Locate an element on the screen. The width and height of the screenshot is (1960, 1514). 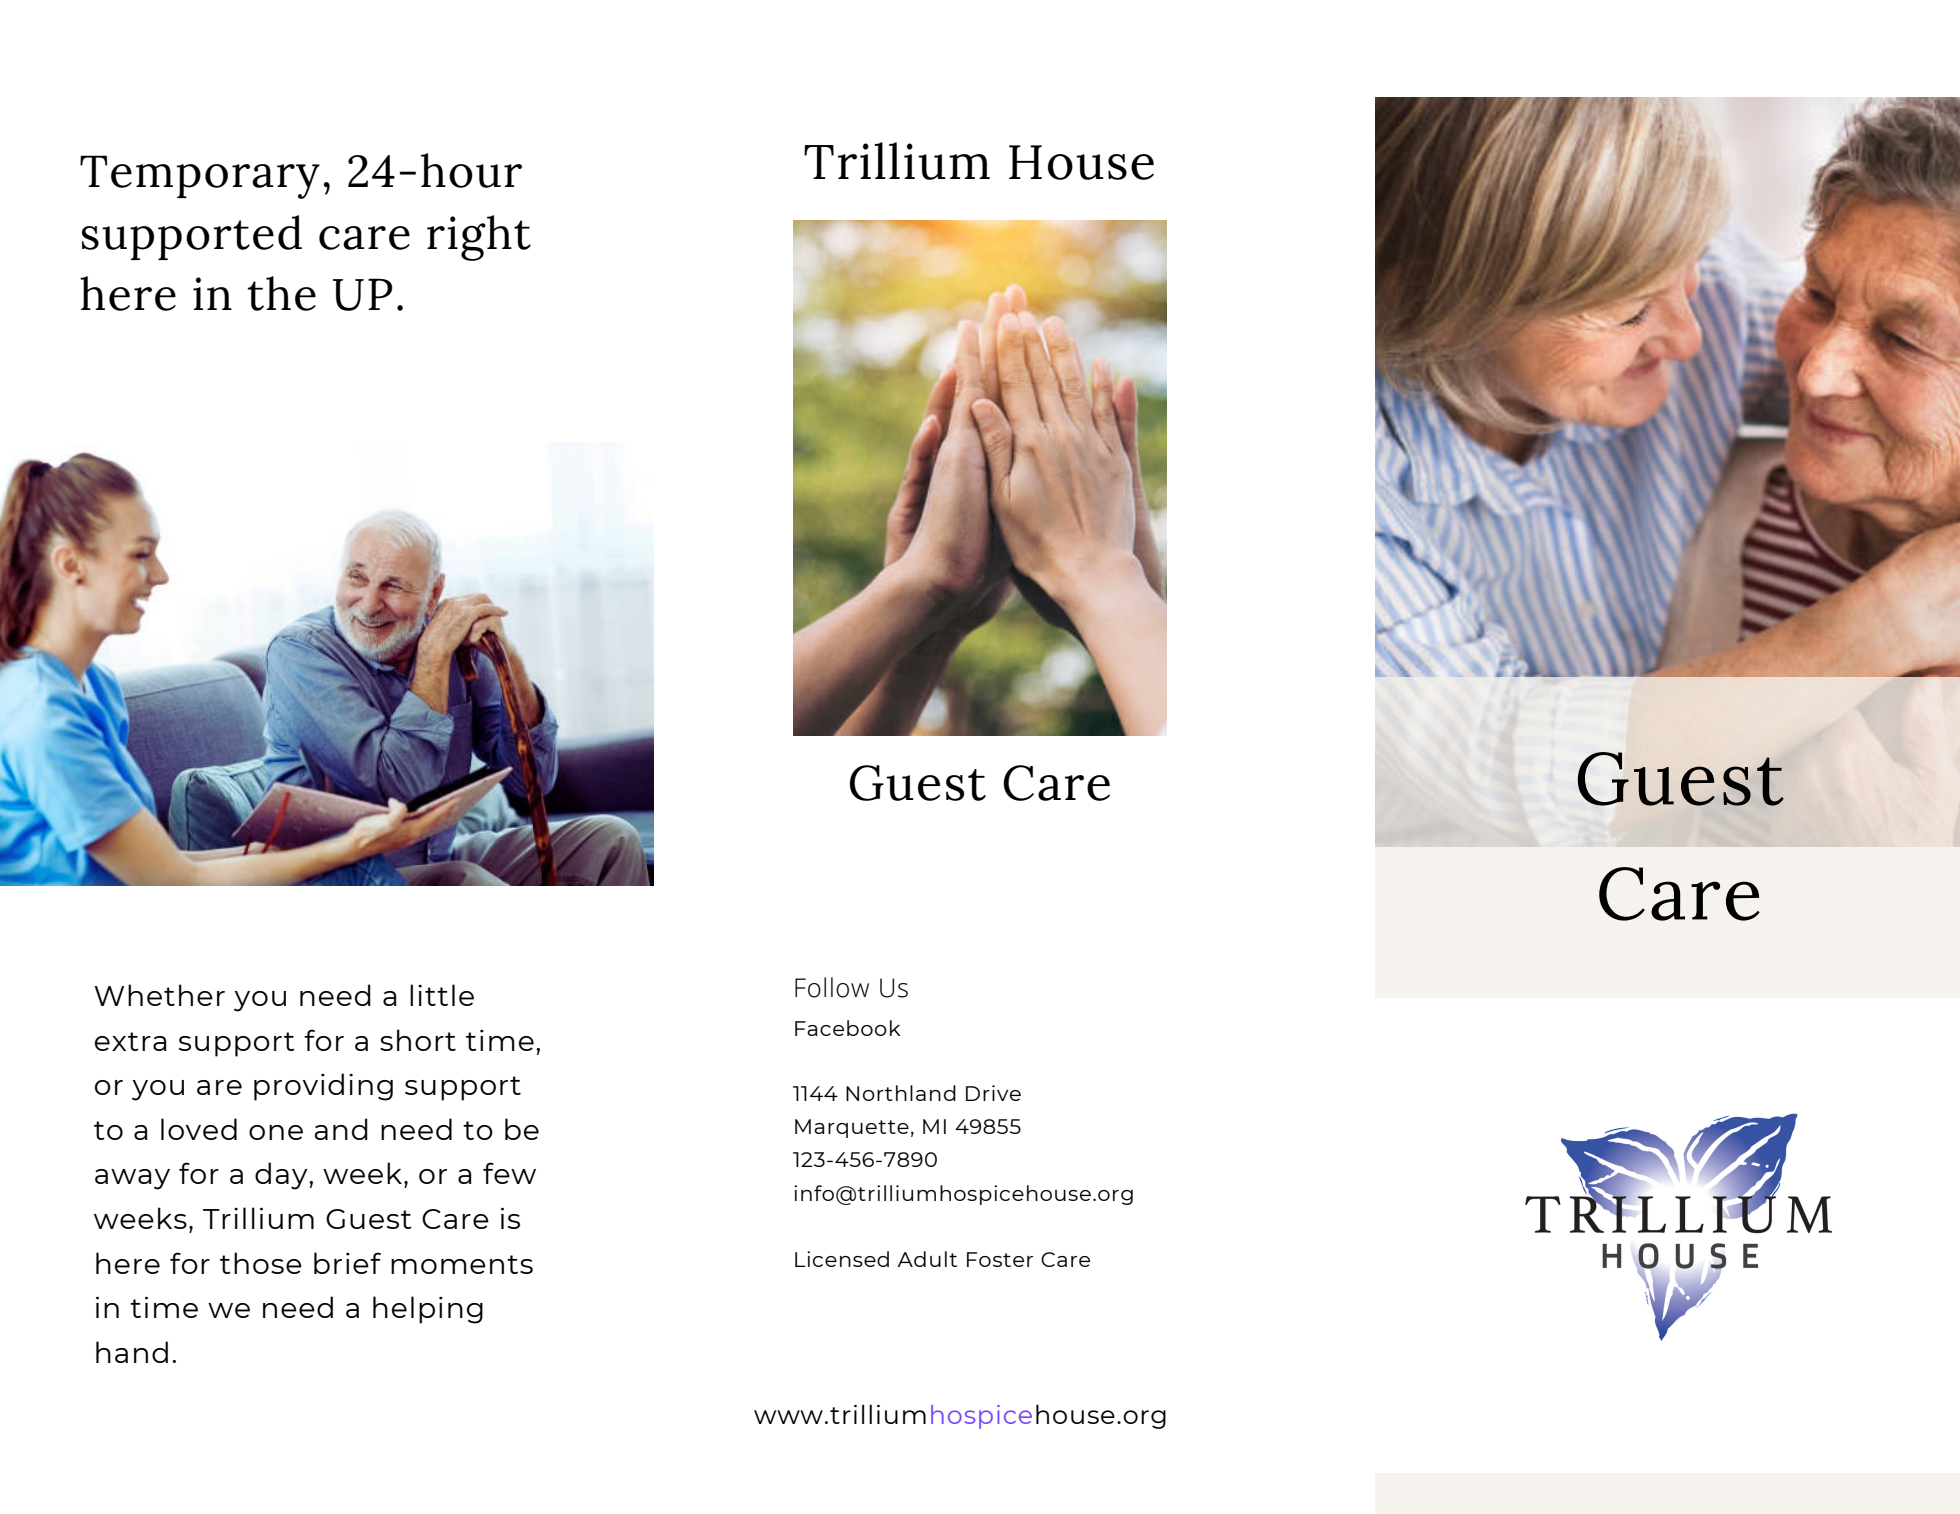
short is located at coordinates (418, 1040).
